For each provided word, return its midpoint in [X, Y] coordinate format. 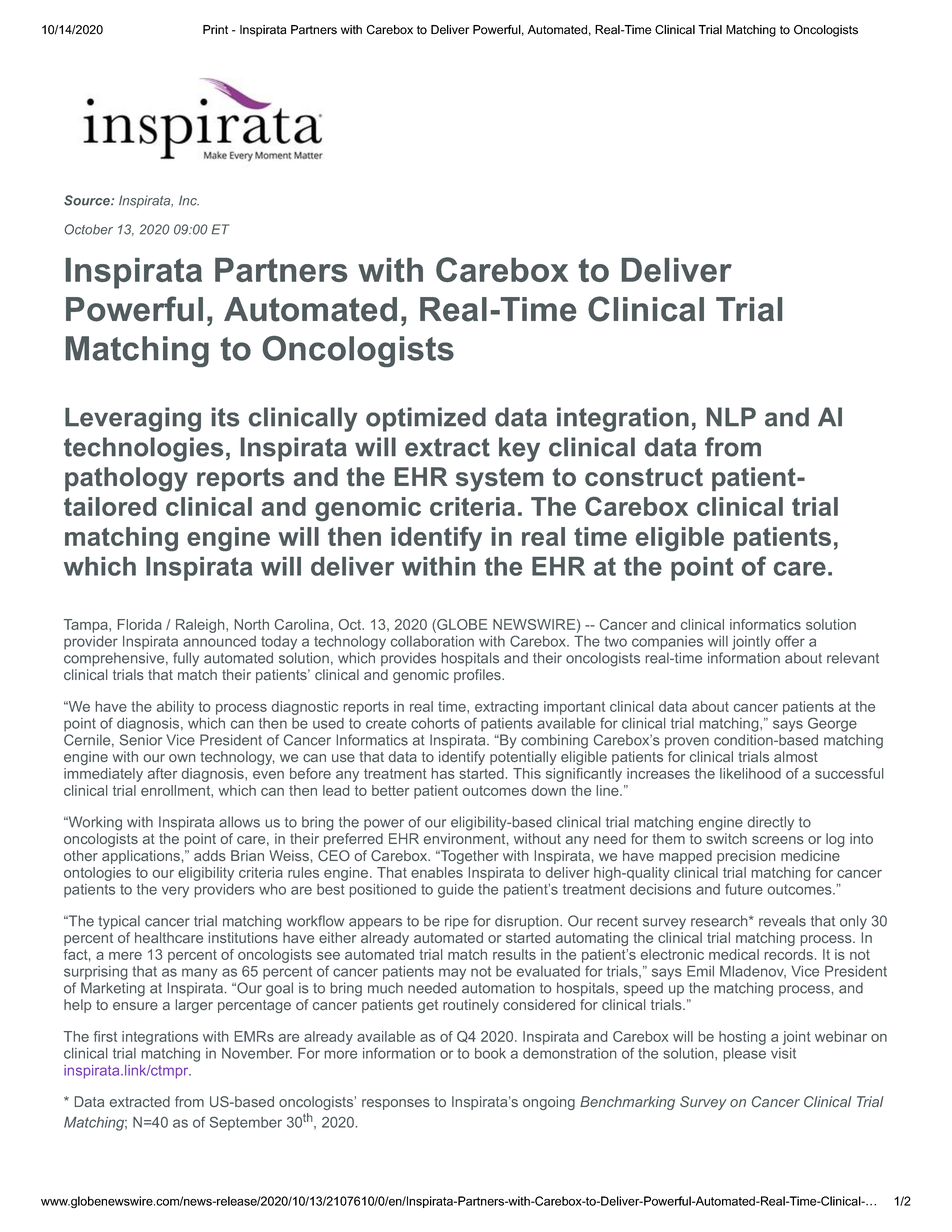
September [246, 1124]
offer [790, 641]
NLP [731, 416]
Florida [140, 624]
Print [215, 29]
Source [88, 200]
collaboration [432, 641]
